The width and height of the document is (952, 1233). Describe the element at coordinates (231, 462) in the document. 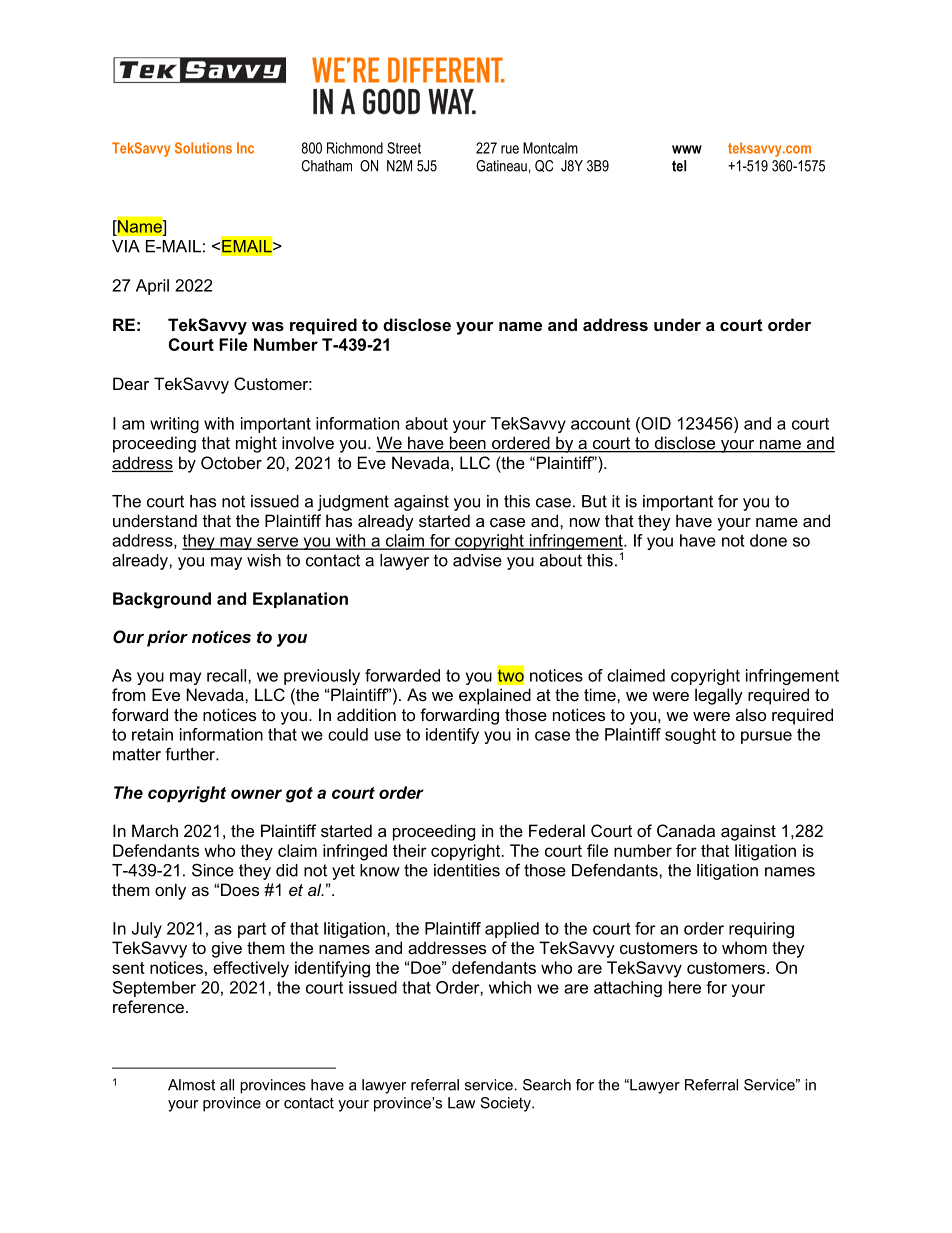

I see `October` at that location.
